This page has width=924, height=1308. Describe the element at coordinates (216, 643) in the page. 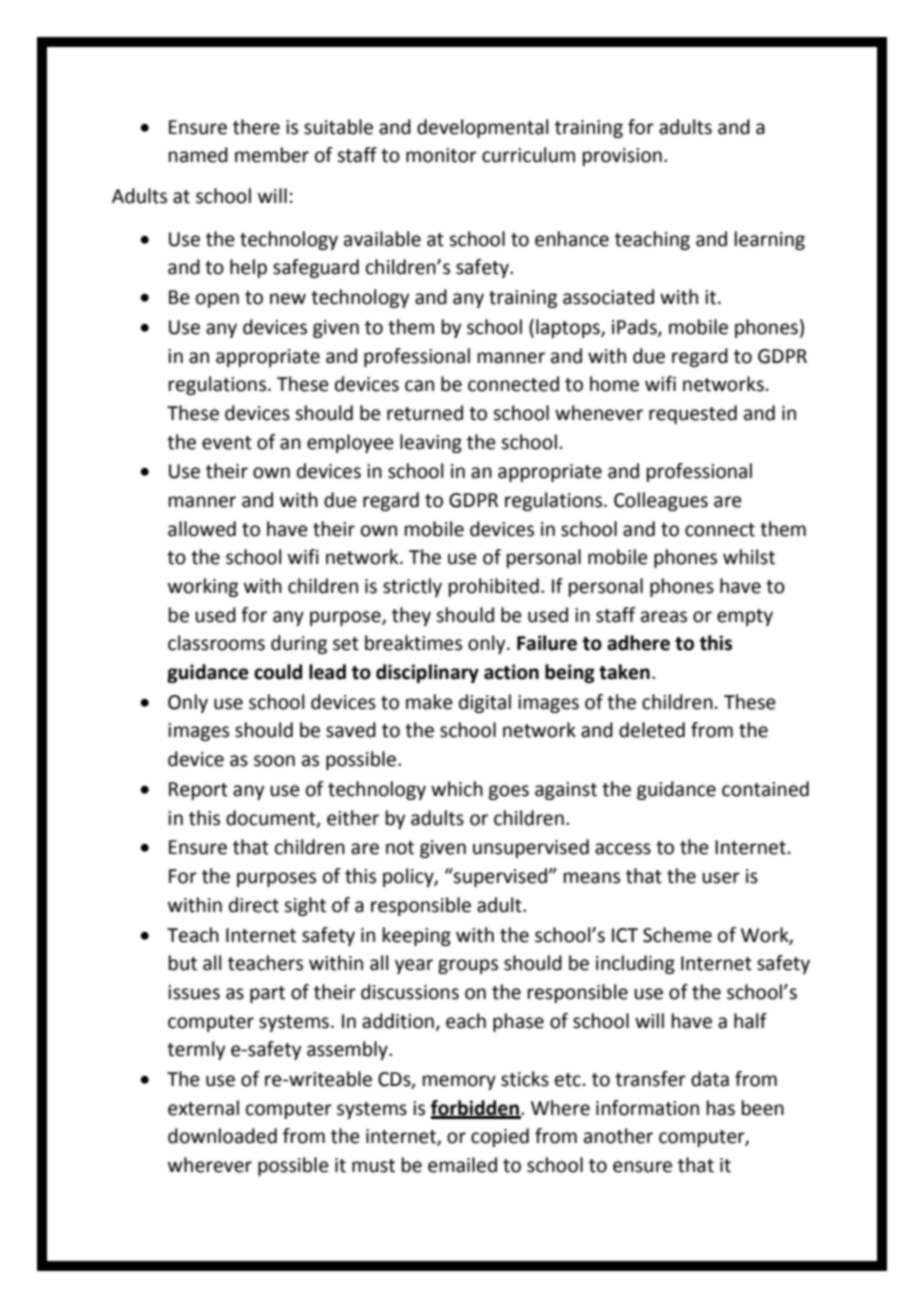

I see `classrooms` at that location.
